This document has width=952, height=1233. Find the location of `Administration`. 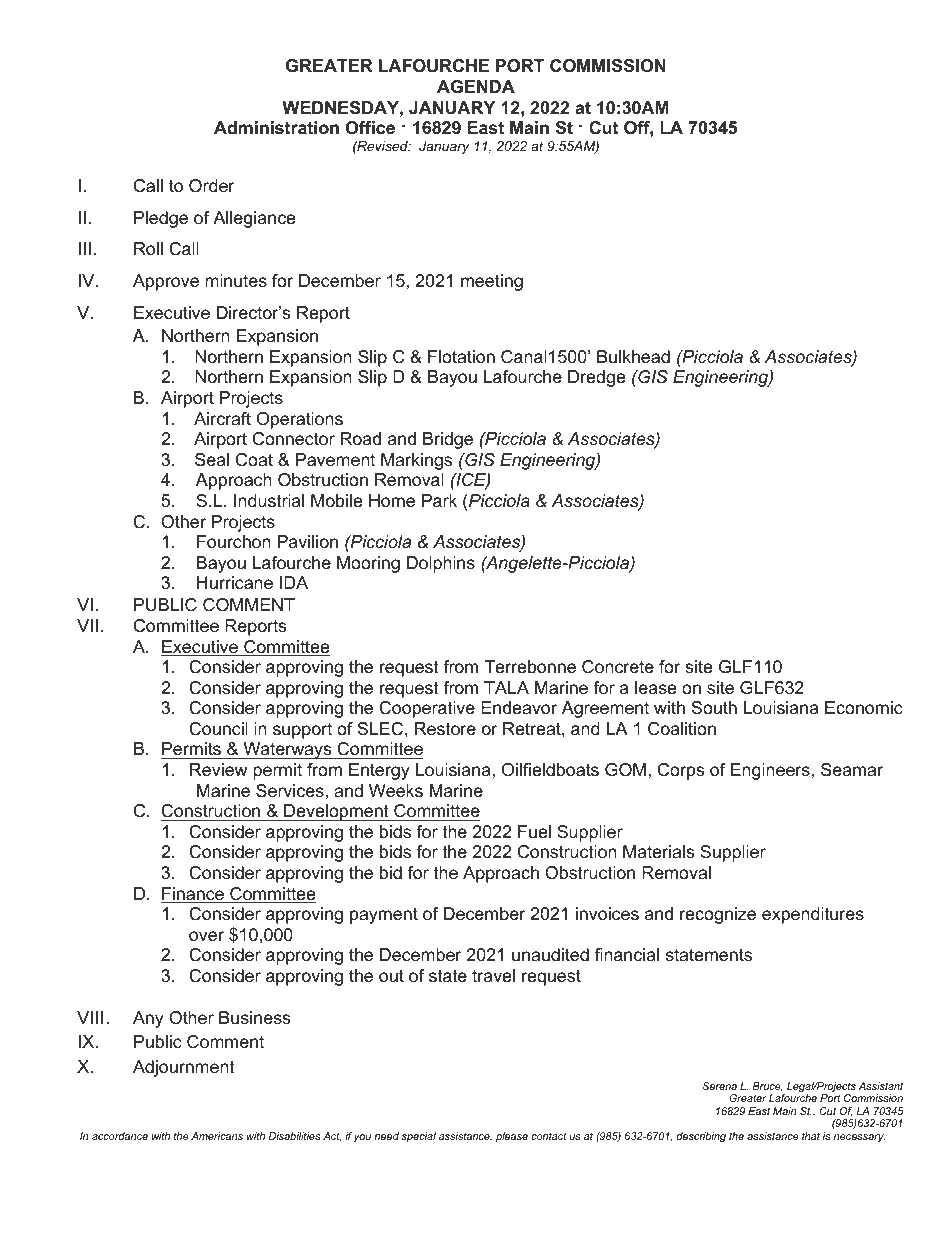

Administration is located at coordinates (276, 128).
